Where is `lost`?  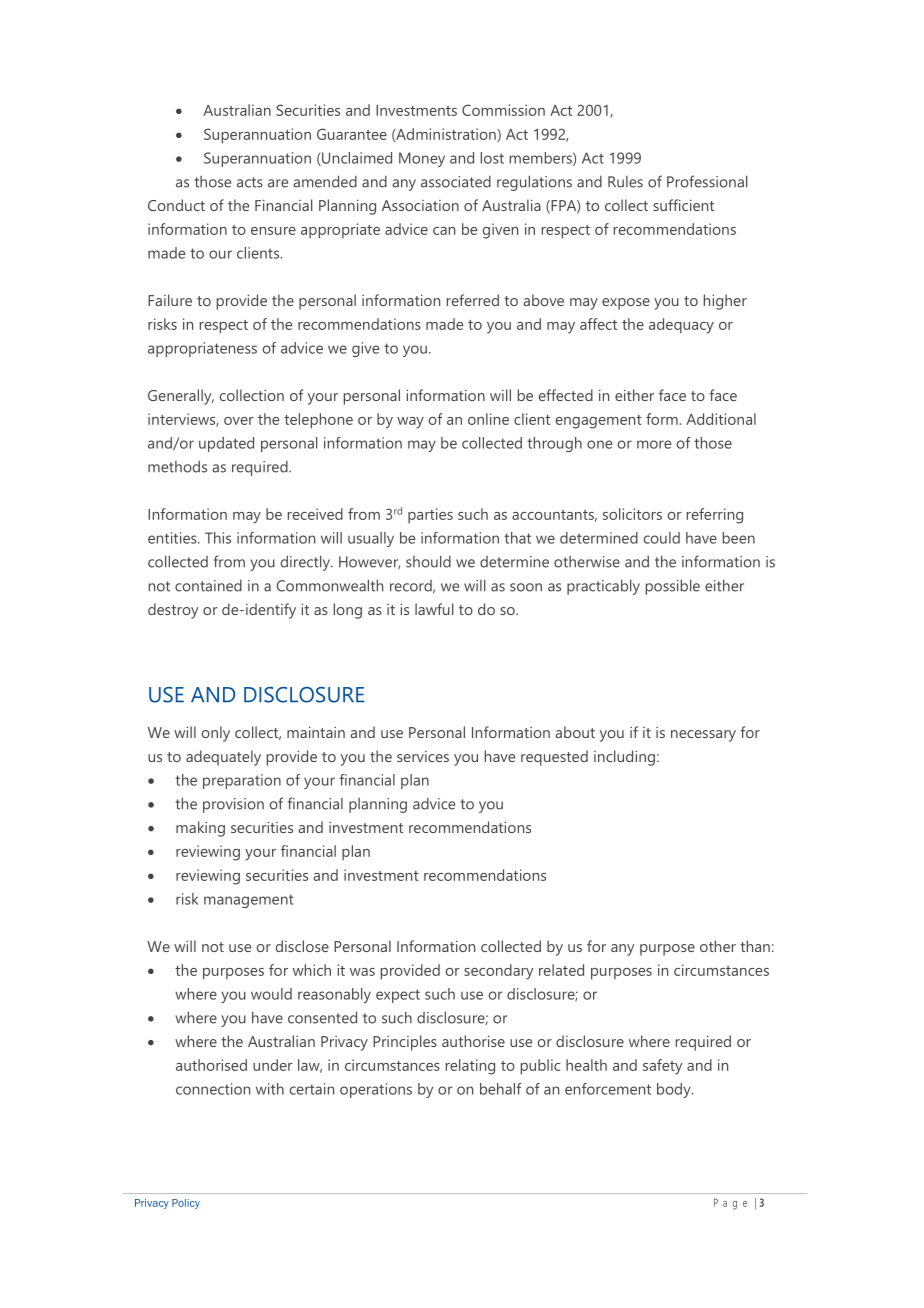
lost is located at coordinates (492, 158).
